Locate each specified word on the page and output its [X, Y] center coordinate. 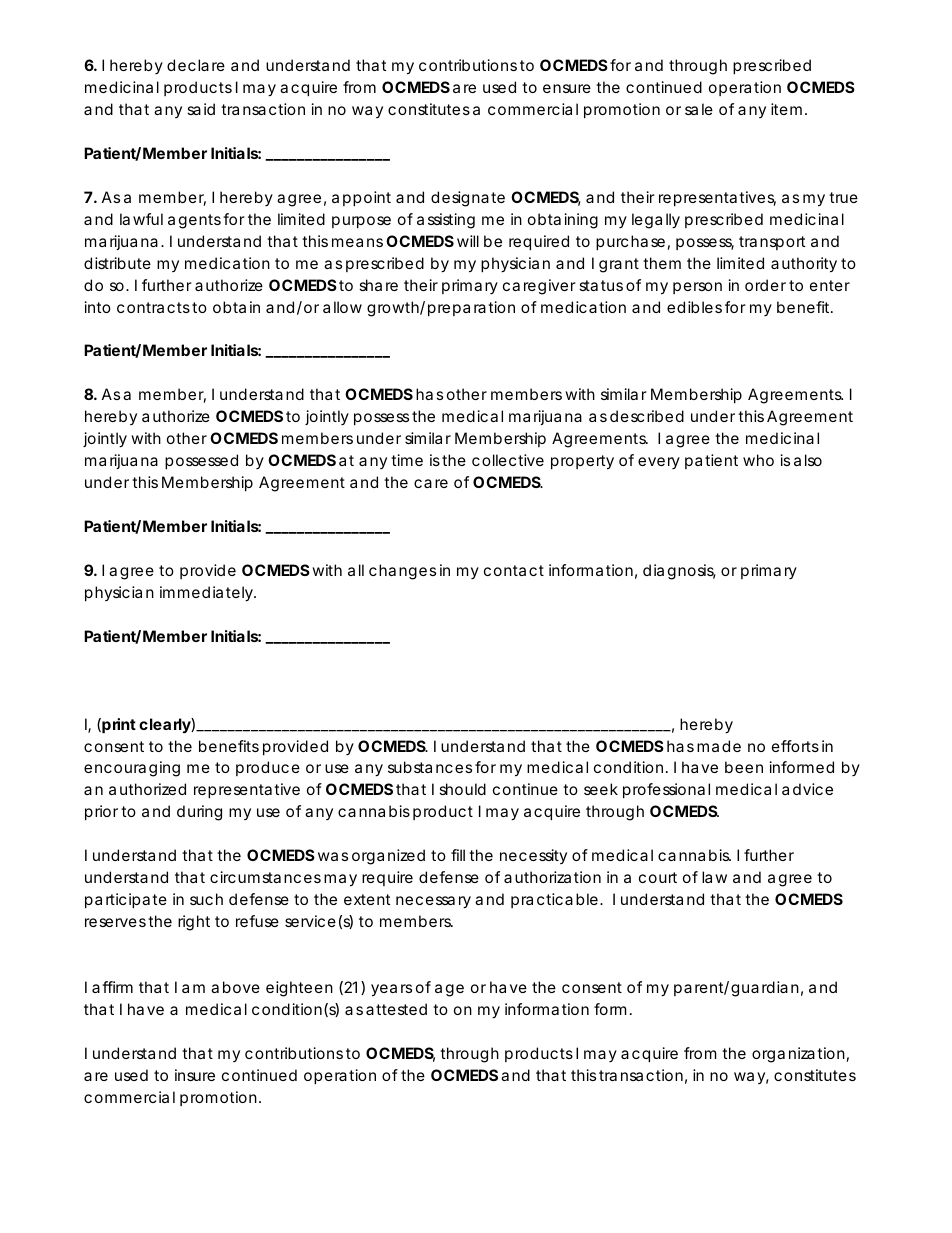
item [786, 109]
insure [195, 1075]
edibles [694, 307]
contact [514, 570]
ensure [567, 88]
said [201, 109]
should [462, 789]
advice [807, 789]
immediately [207, 594]
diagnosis [679, 572]
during [199, 813]
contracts [153, 307]
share [378, 285]
